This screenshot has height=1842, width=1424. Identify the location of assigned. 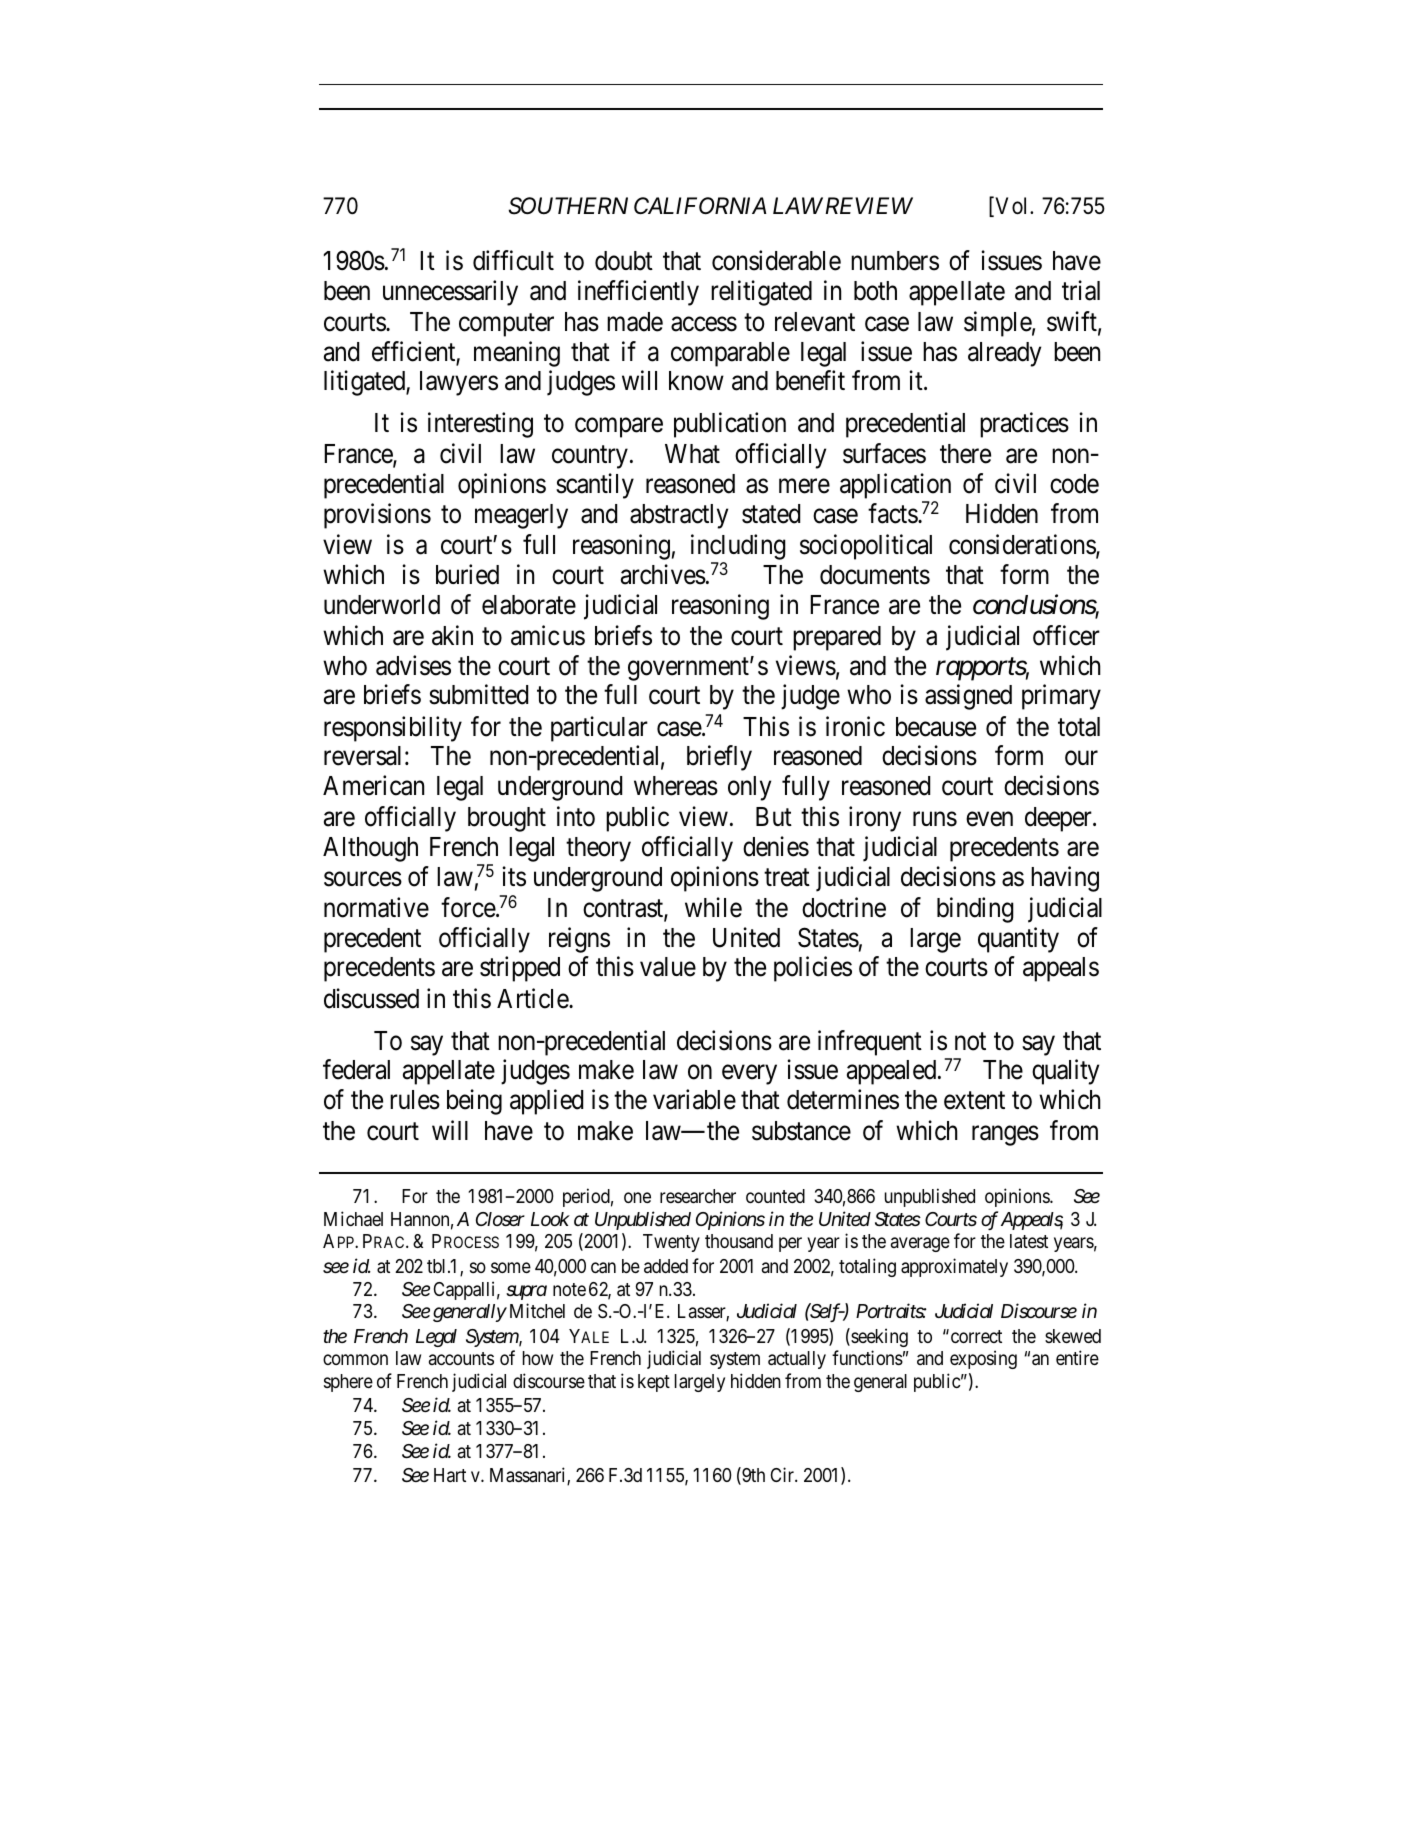
(968, 697).
